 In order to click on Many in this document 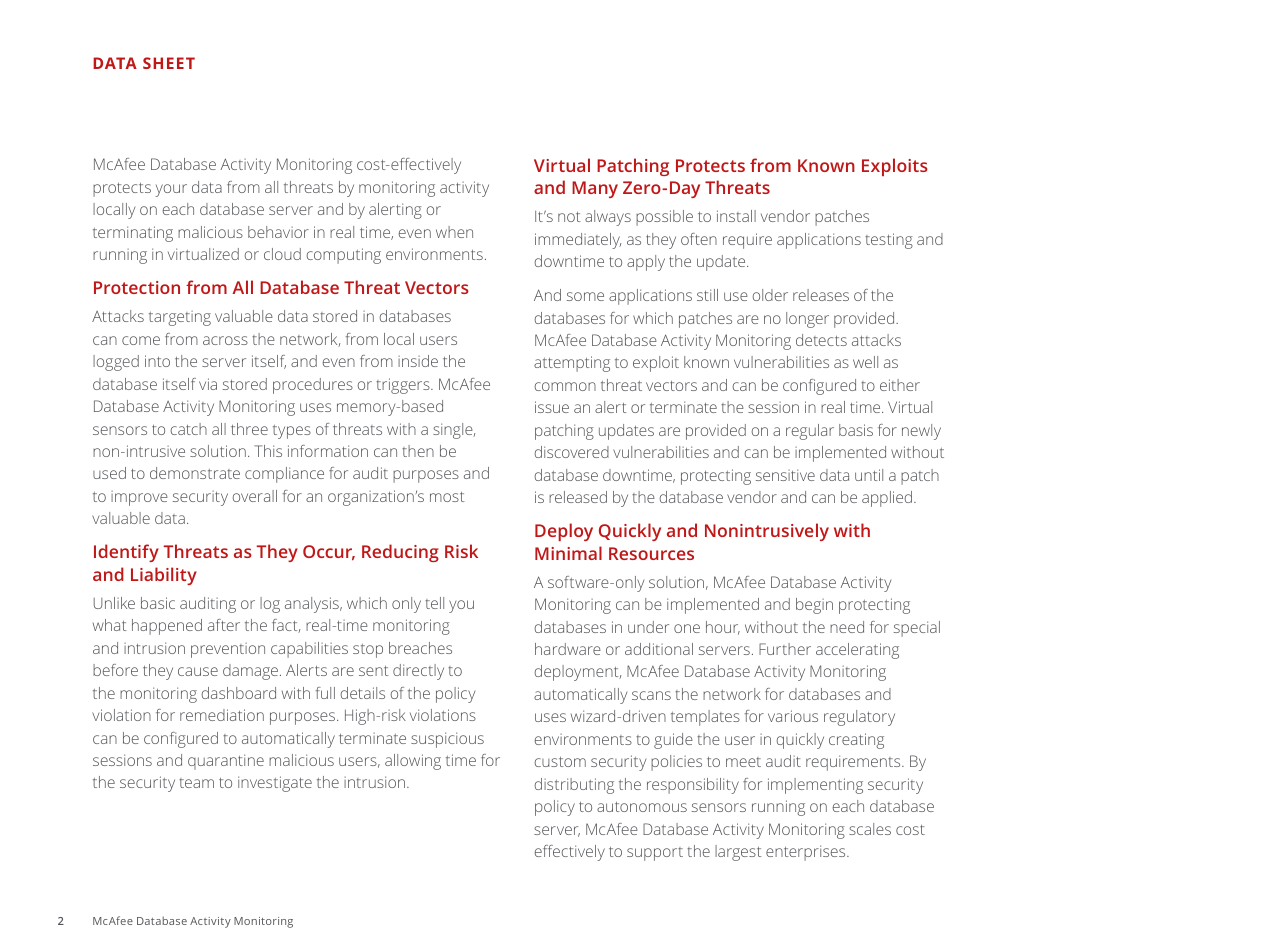, I will do `click(595, 189)`.
